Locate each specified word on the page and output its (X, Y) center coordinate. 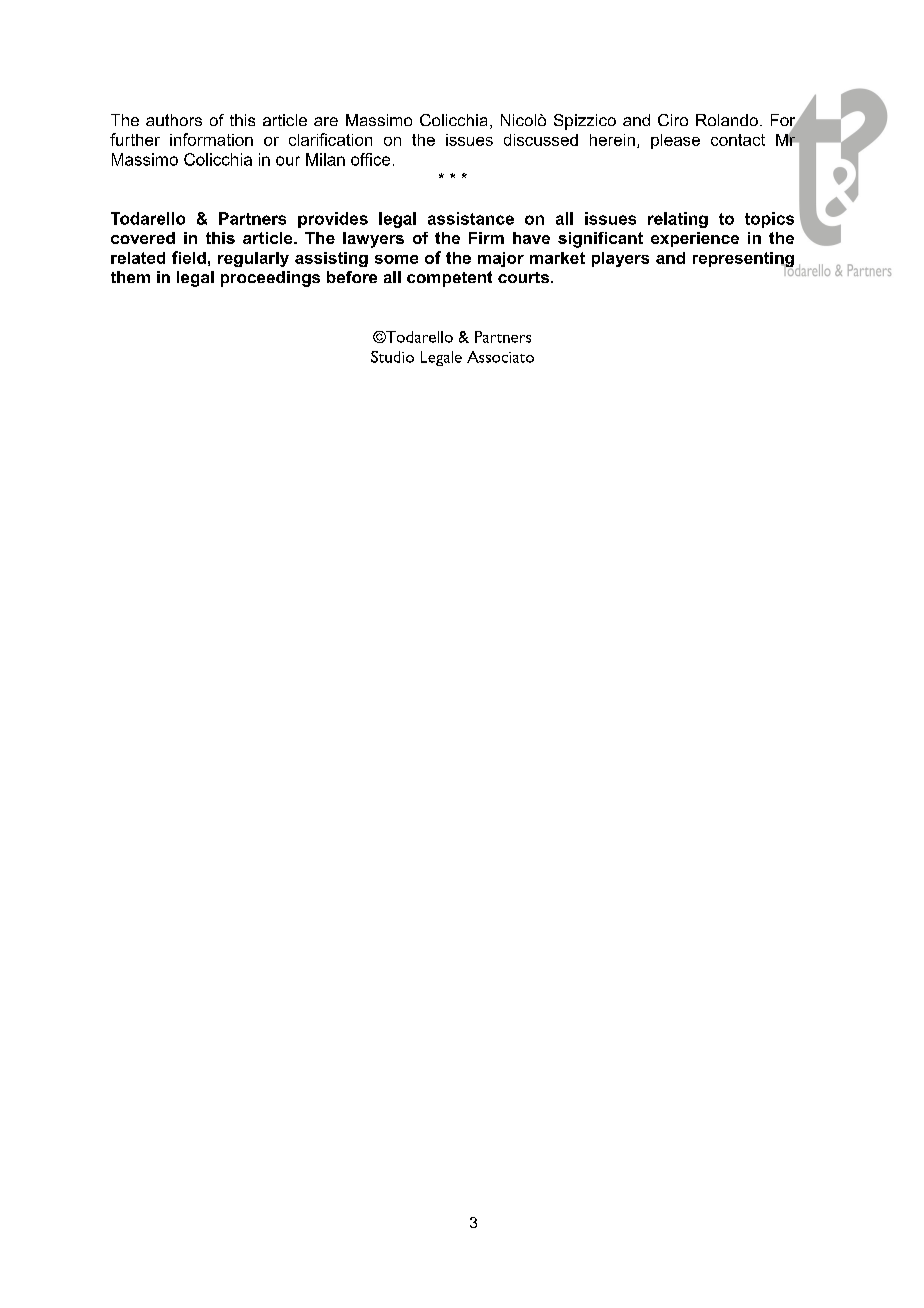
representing (743, 261)
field (189, 257)
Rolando (727, 120)
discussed (541, 140)
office (370, 159)
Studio (392, 357)
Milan (325, 159)
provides (333, 220)
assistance (471, 218)
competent (449, 279)
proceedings (270, 279)
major (501, 259)
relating (678, 220)
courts (525, 277)
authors (174, 120)
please (675, 141)
